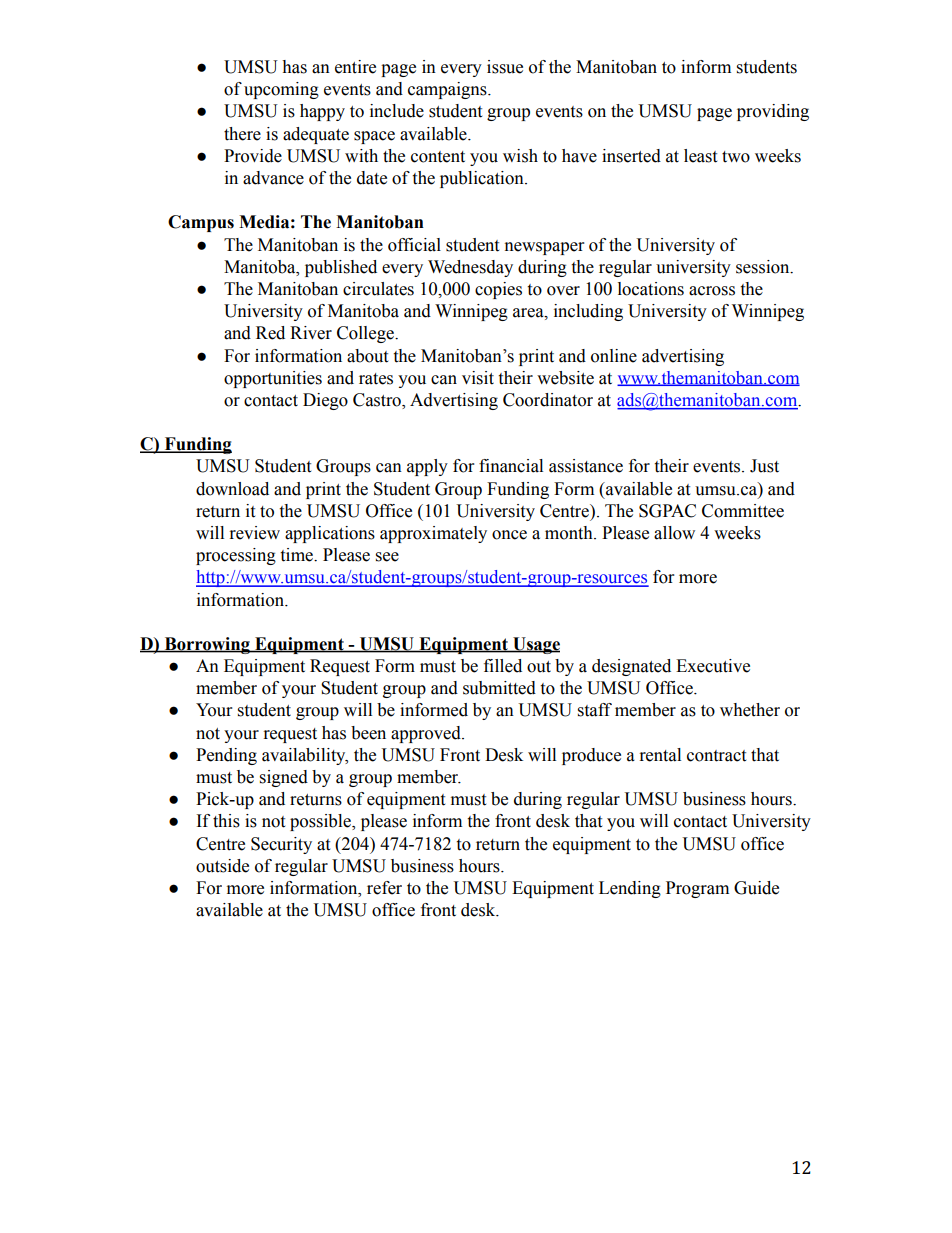  Describe the element at coordinates (674, 533) in the document. I see `allow` at that location.
